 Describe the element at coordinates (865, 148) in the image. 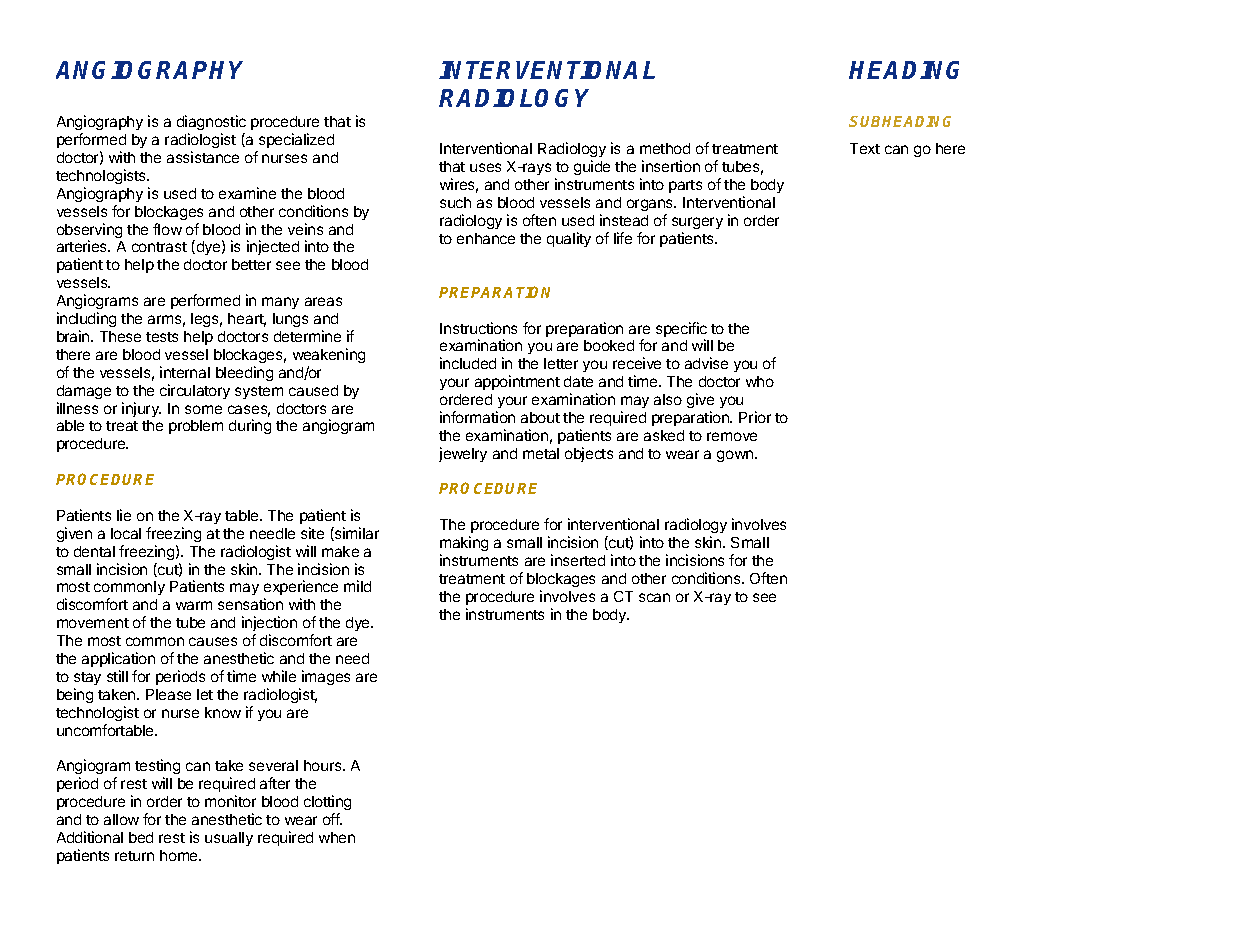

I see `Text` at that location.
